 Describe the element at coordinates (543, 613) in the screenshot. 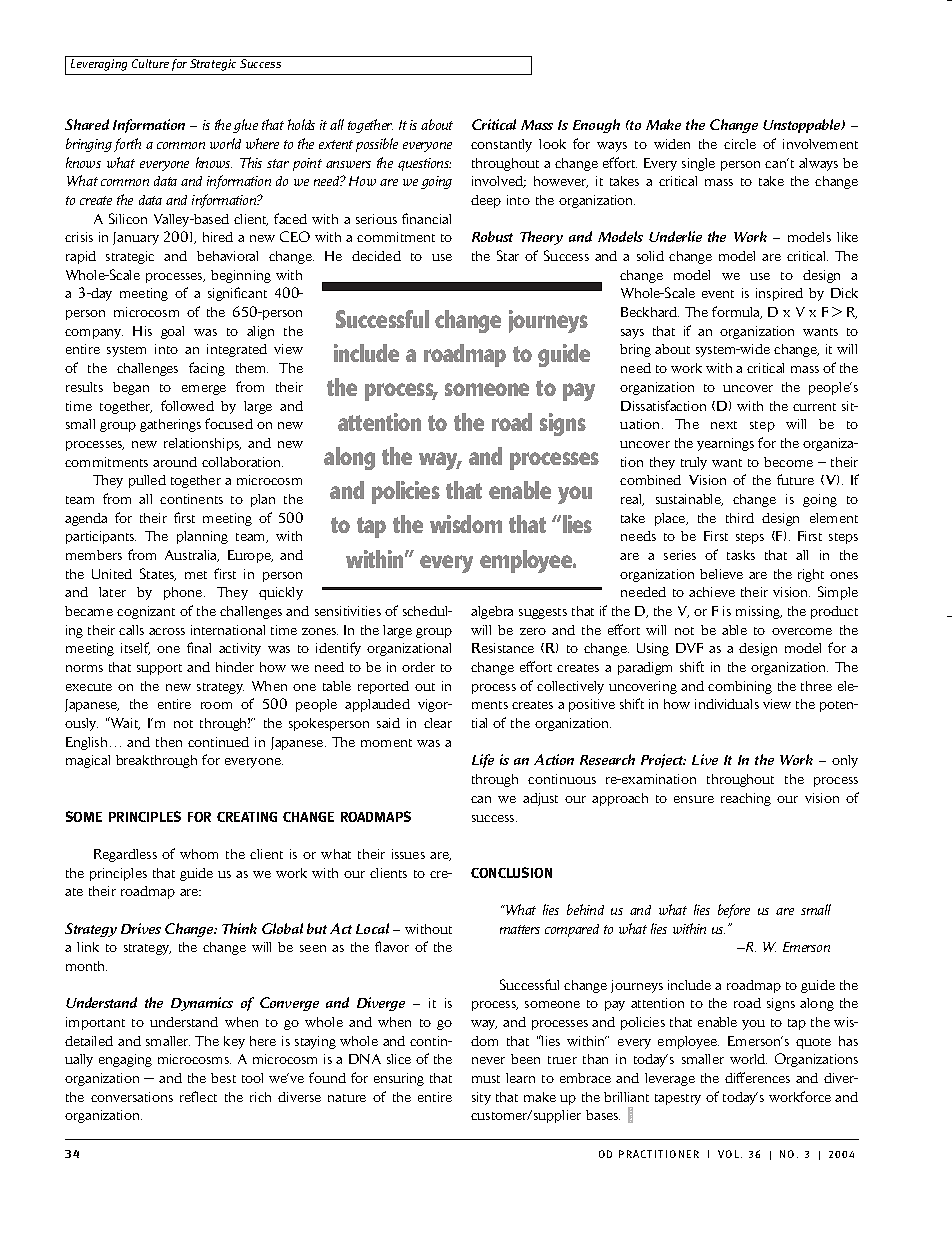

I see `suggests` at that location.
